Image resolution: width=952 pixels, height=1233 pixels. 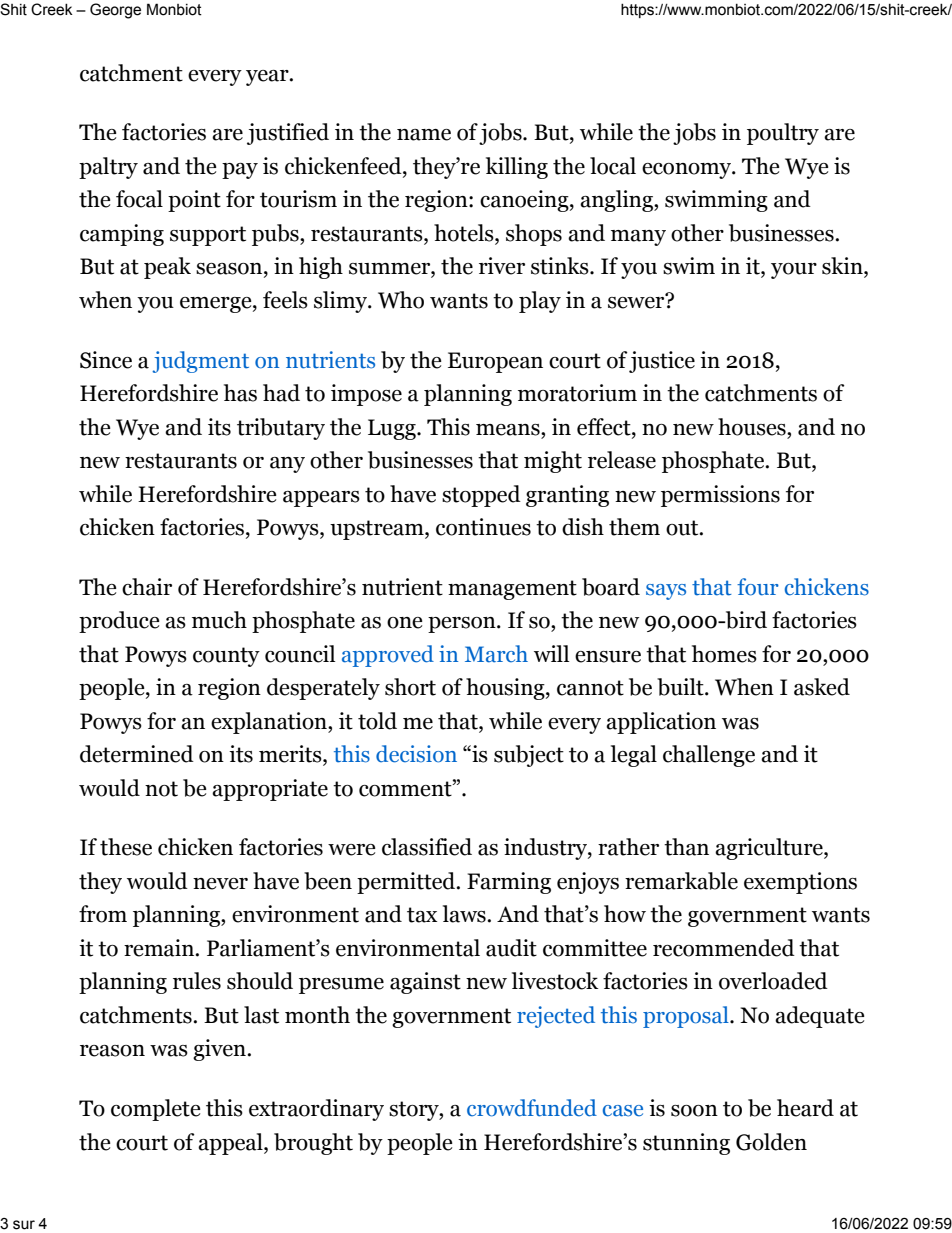 I want to click on judgment, so click(x=200, y=362).
